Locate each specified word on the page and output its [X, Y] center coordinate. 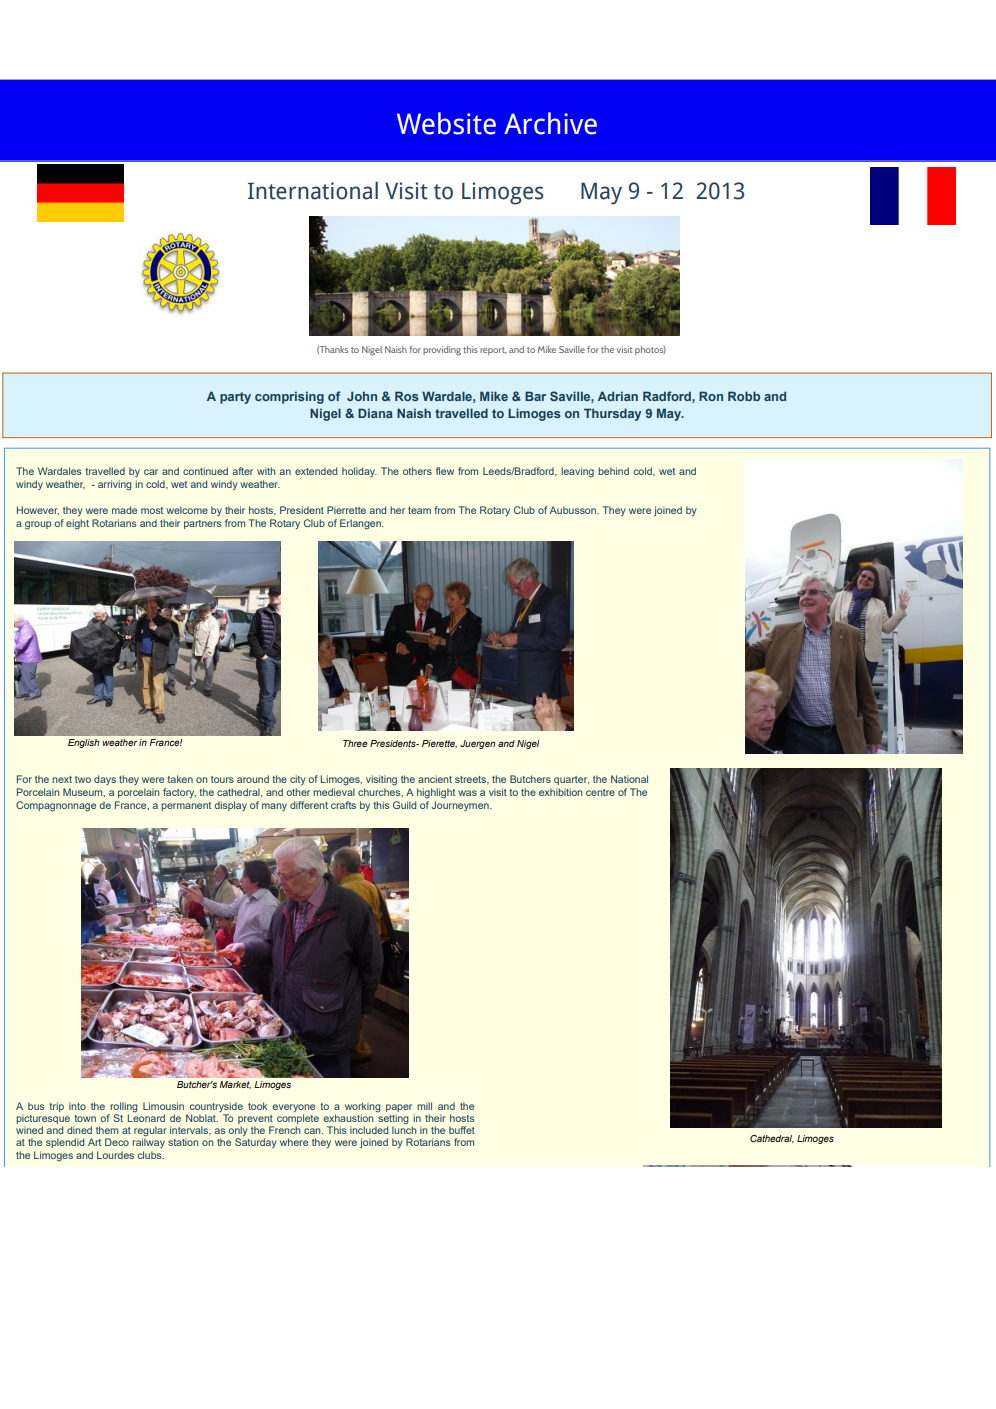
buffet [462, 1130]
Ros [407, 396]
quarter [571, 780]
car [151, 472]
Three [355, 743]
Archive [550, 123]
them [107, 1130]
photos [650, 350]
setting [392, 1119]
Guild [404, 805]
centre [600, 792]
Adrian [618, 396]
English [83, 743]
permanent [186, 806]
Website [446, 123]
